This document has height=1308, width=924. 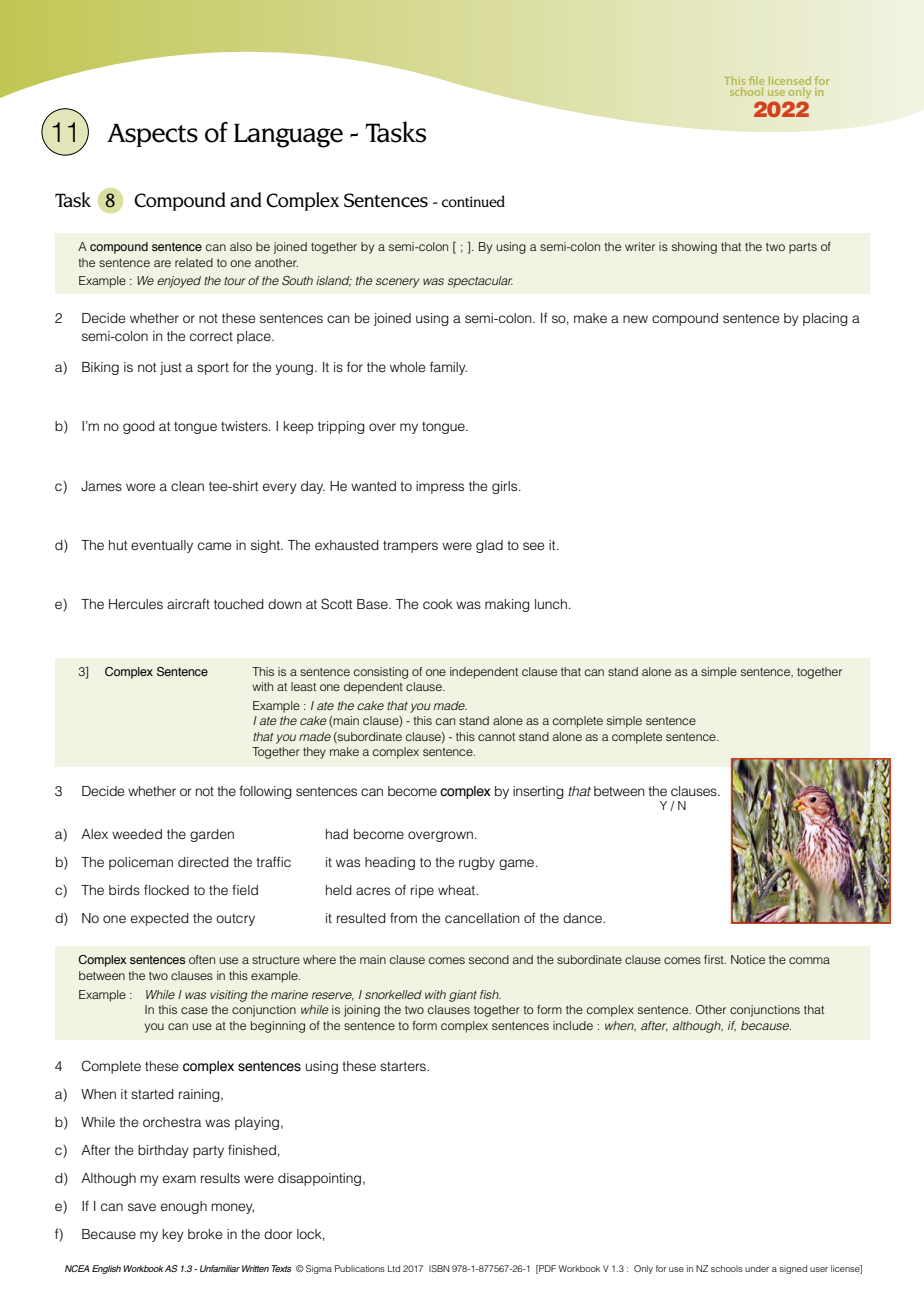 I want to click on continued, so click(x=473, y=201).
